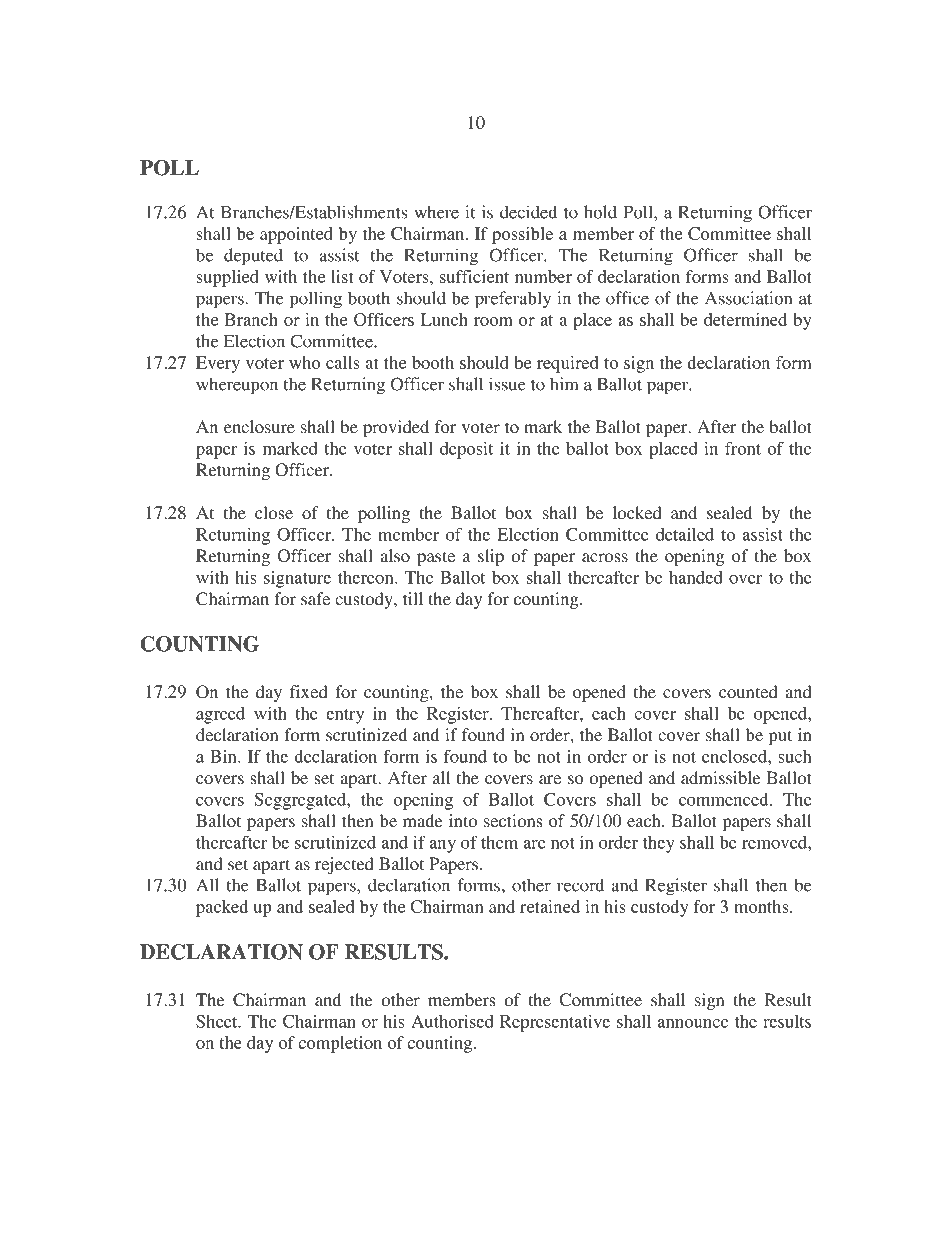  Describe the element at coordinates (685, 534) in the screenshot. I see `detailed` at that location.
